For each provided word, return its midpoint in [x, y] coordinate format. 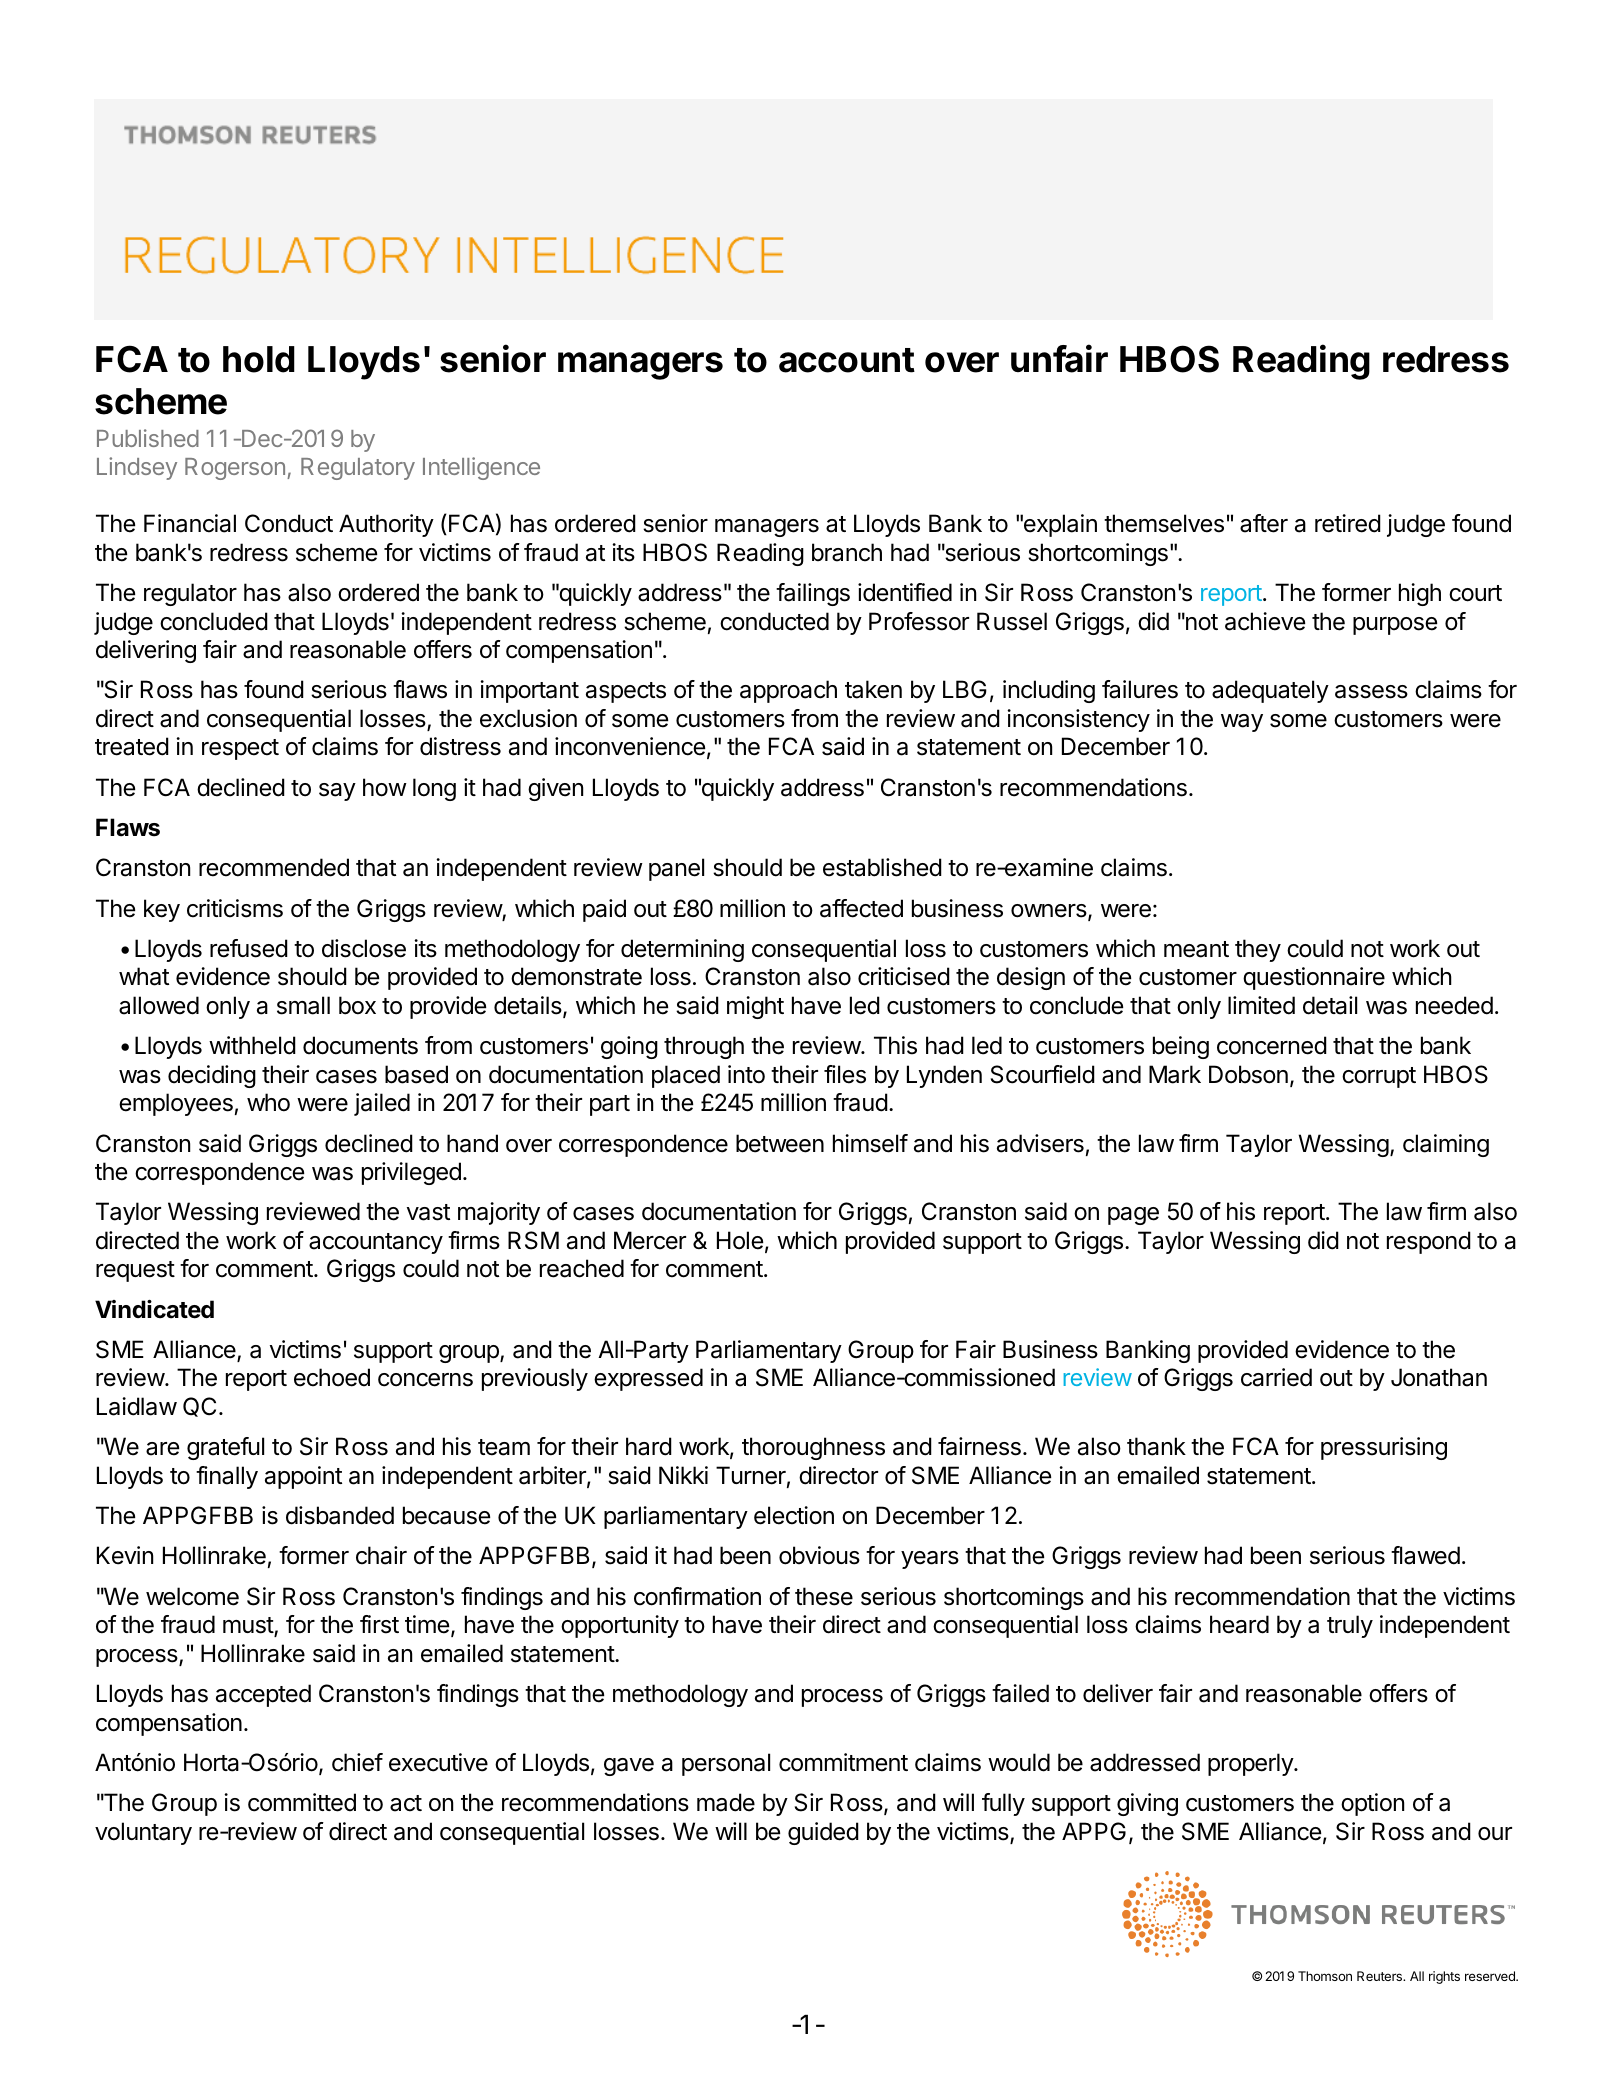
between [780, 1143]
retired [1348, 523]
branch [847, 552]
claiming [1446, 1145]
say [337, 792]
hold [259, 359]
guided [823, 1833]
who [268, 1102]
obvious [819, 1555]
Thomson [1325, 1976]
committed [302, 1802]
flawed [1425, 1555]
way [1242, 723]
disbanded [340, 1515]
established [882, 867]
